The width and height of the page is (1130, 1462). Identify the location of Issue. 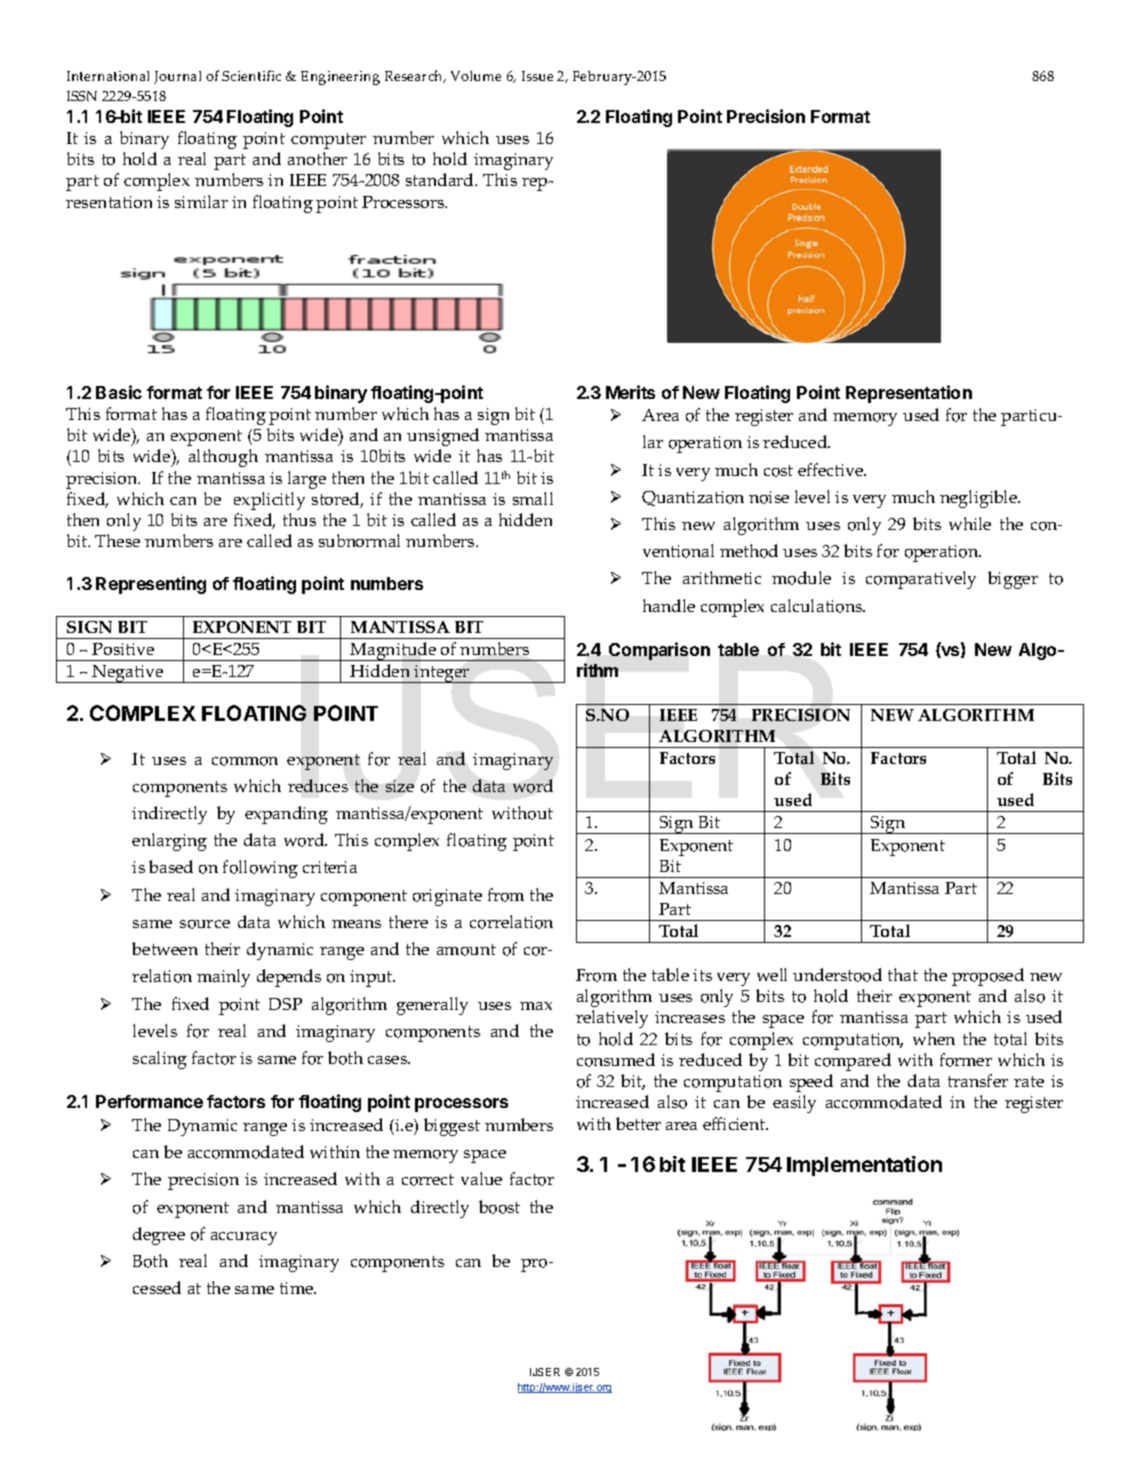
(537, 76).
